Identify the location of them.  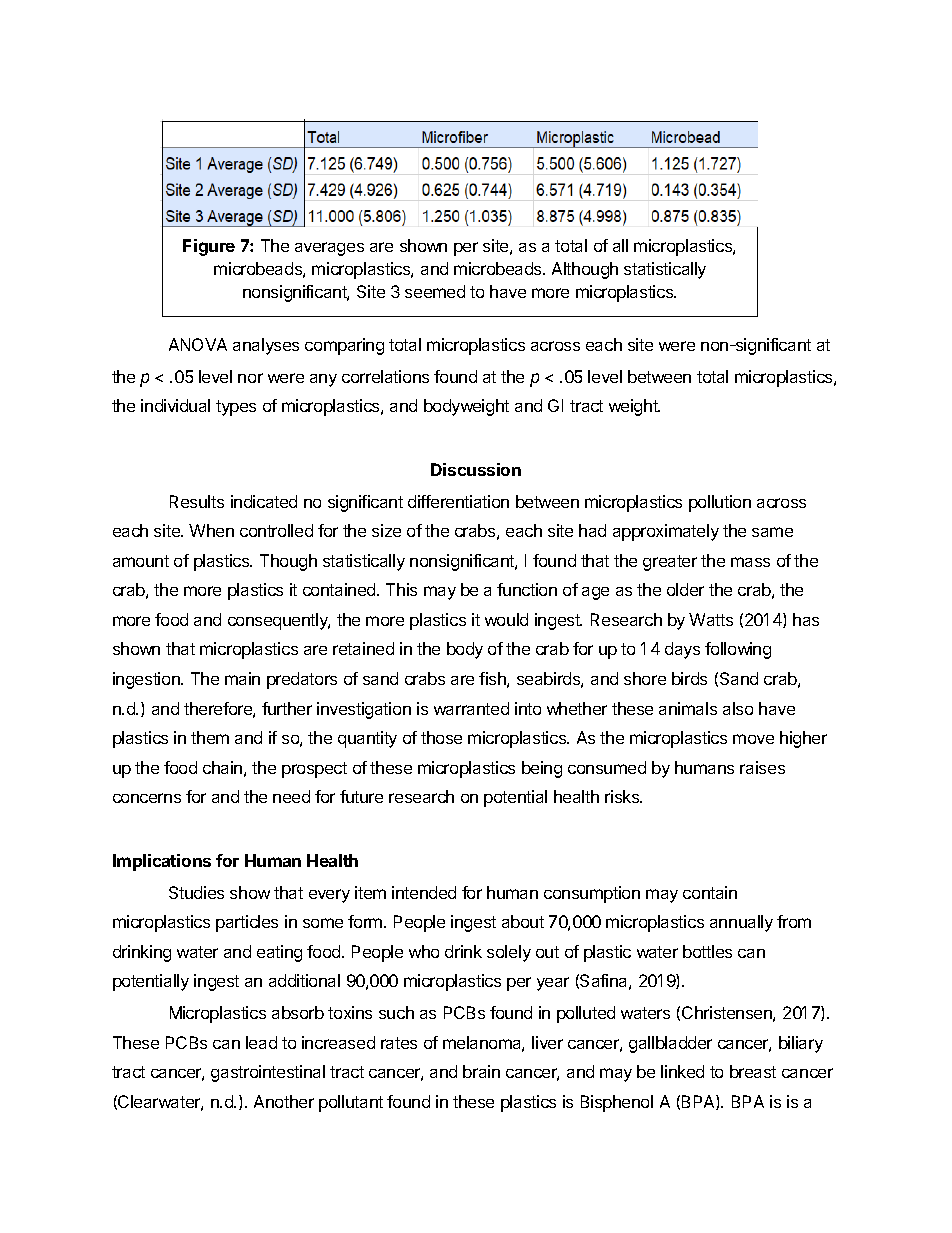
(210, 737).
